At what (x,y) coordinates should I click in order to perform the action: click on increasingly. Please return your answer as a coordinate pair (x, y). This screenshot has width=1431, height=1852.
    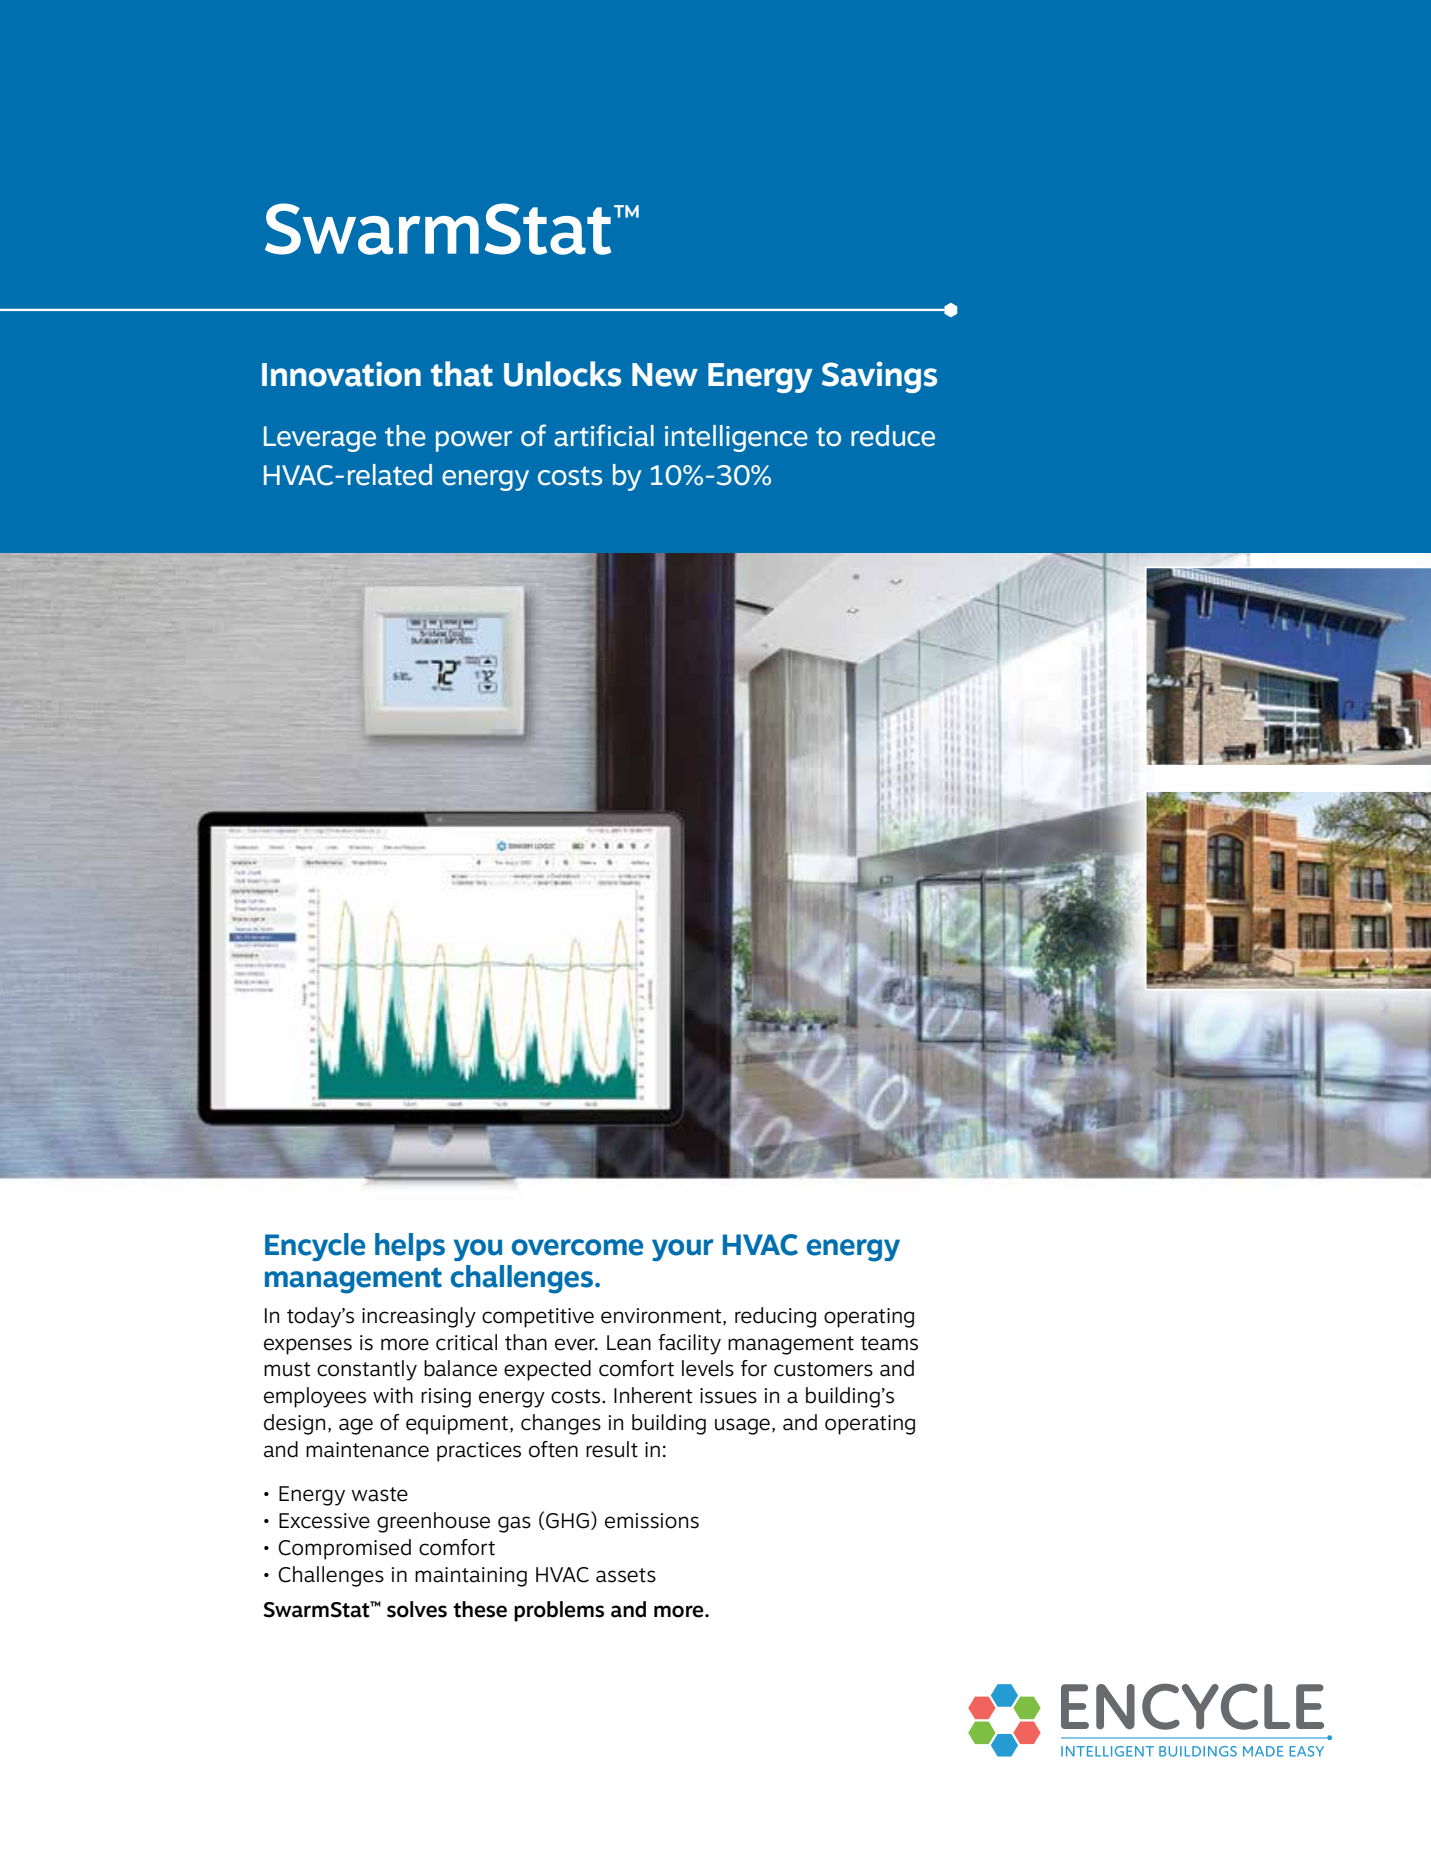
    Looking at the image, I should click on (419, 1317).
